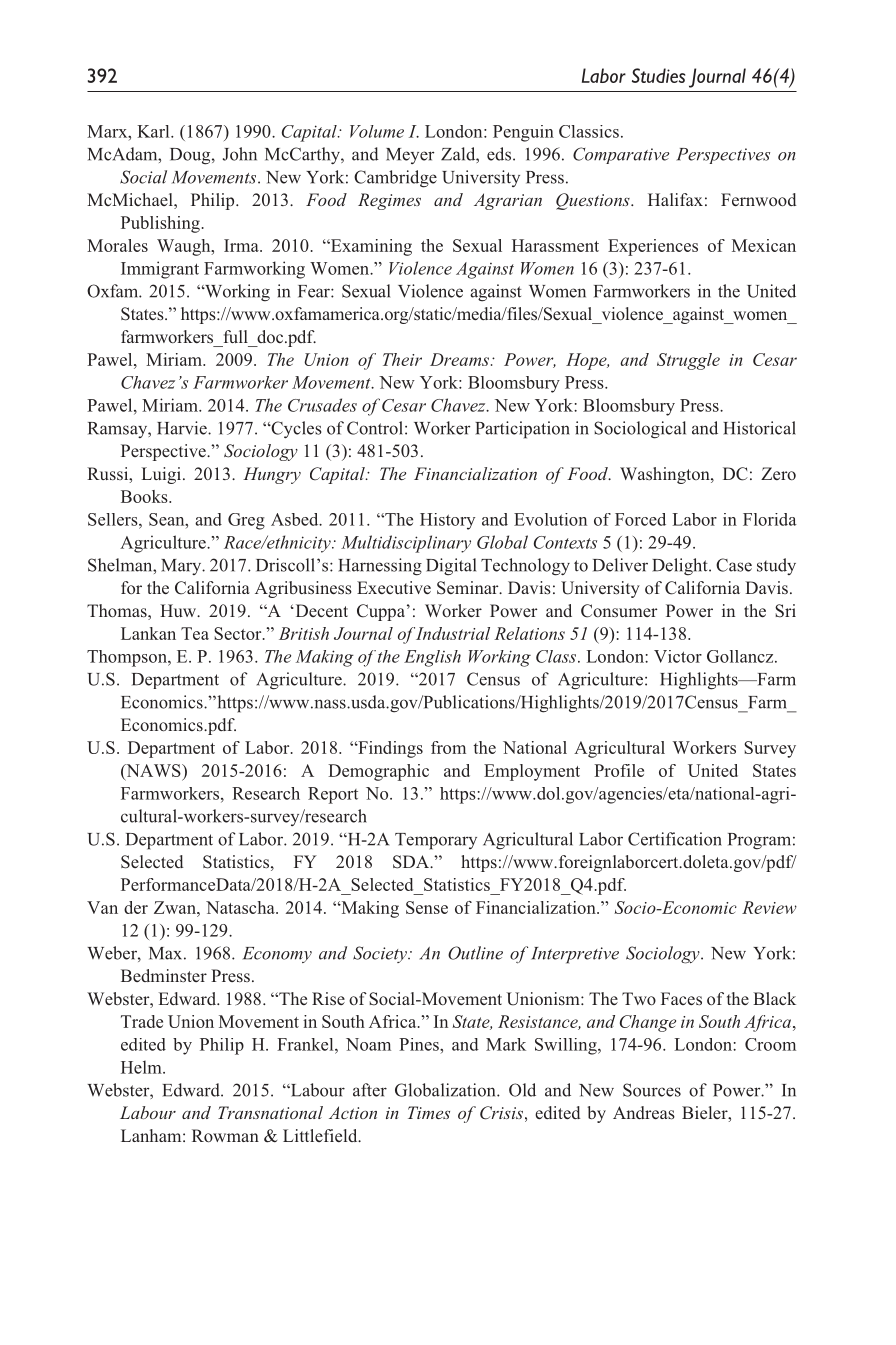  What do you see at coordinates (681, 567) in the screenshot?
I see `Delight` at bounding box center [681, 567].
